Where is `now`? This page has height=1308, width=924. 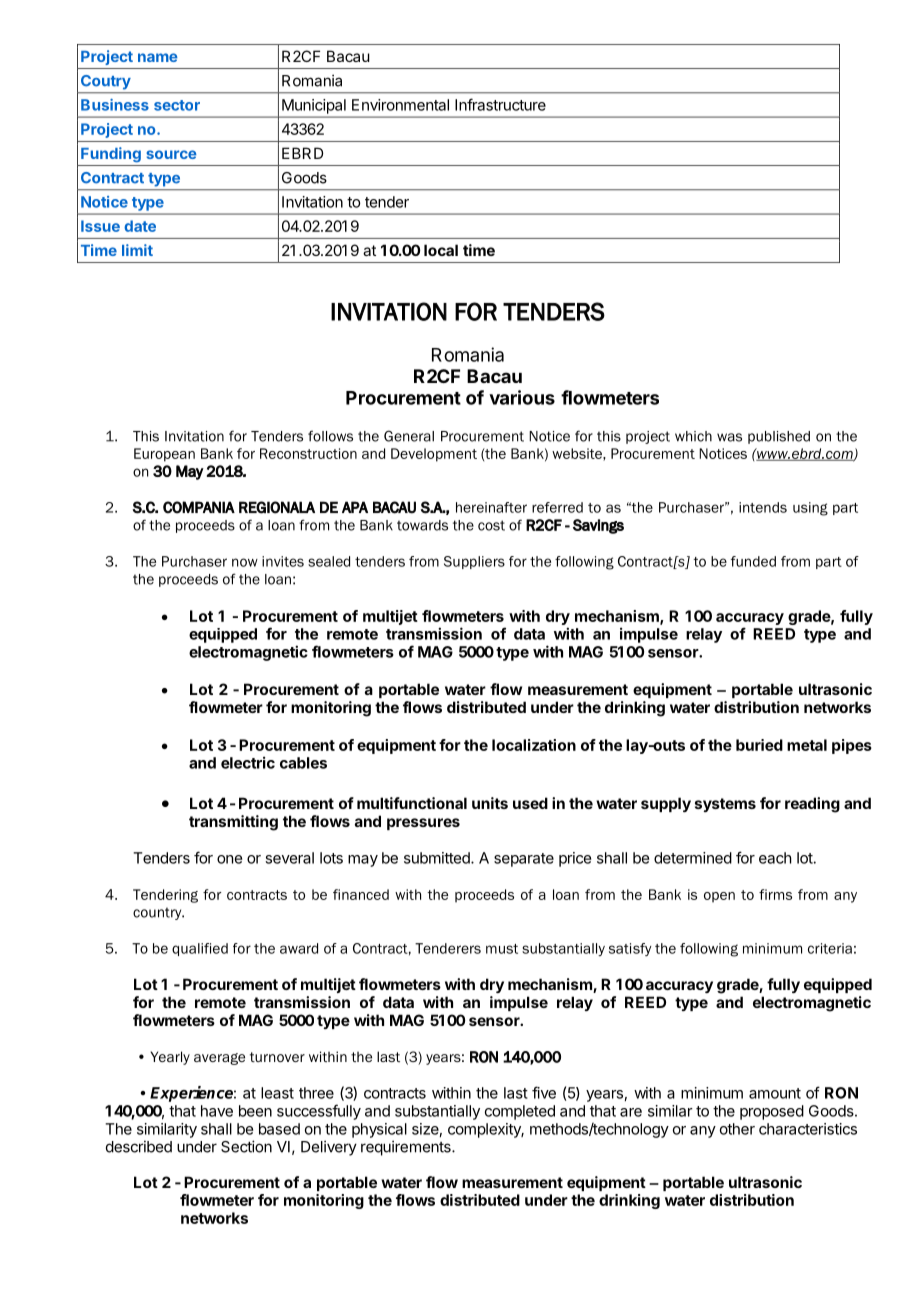
now is located at coordinates (245, 562).
